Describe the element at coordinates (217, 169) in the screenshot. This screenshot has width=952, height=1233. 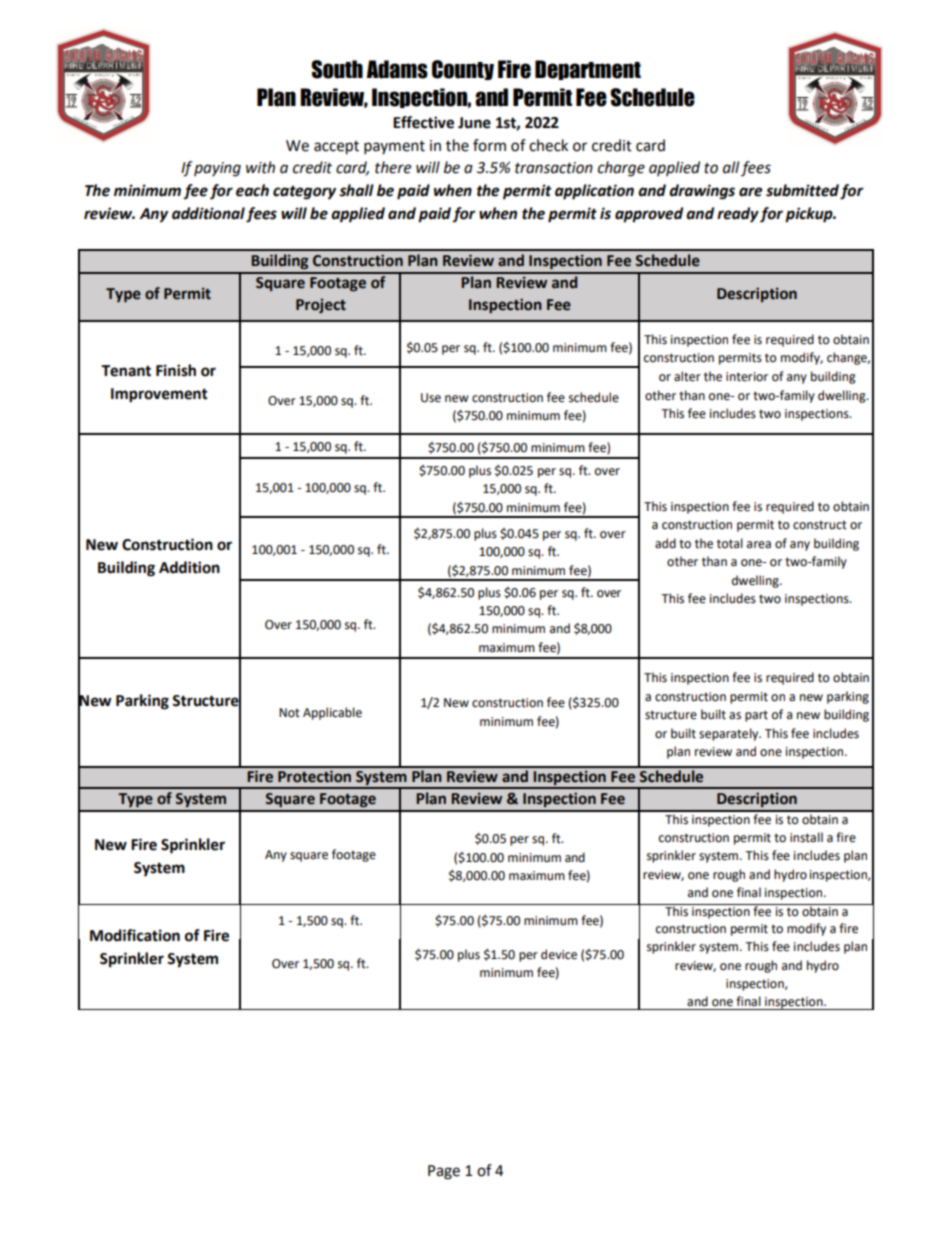
I see `paying` at that location.
